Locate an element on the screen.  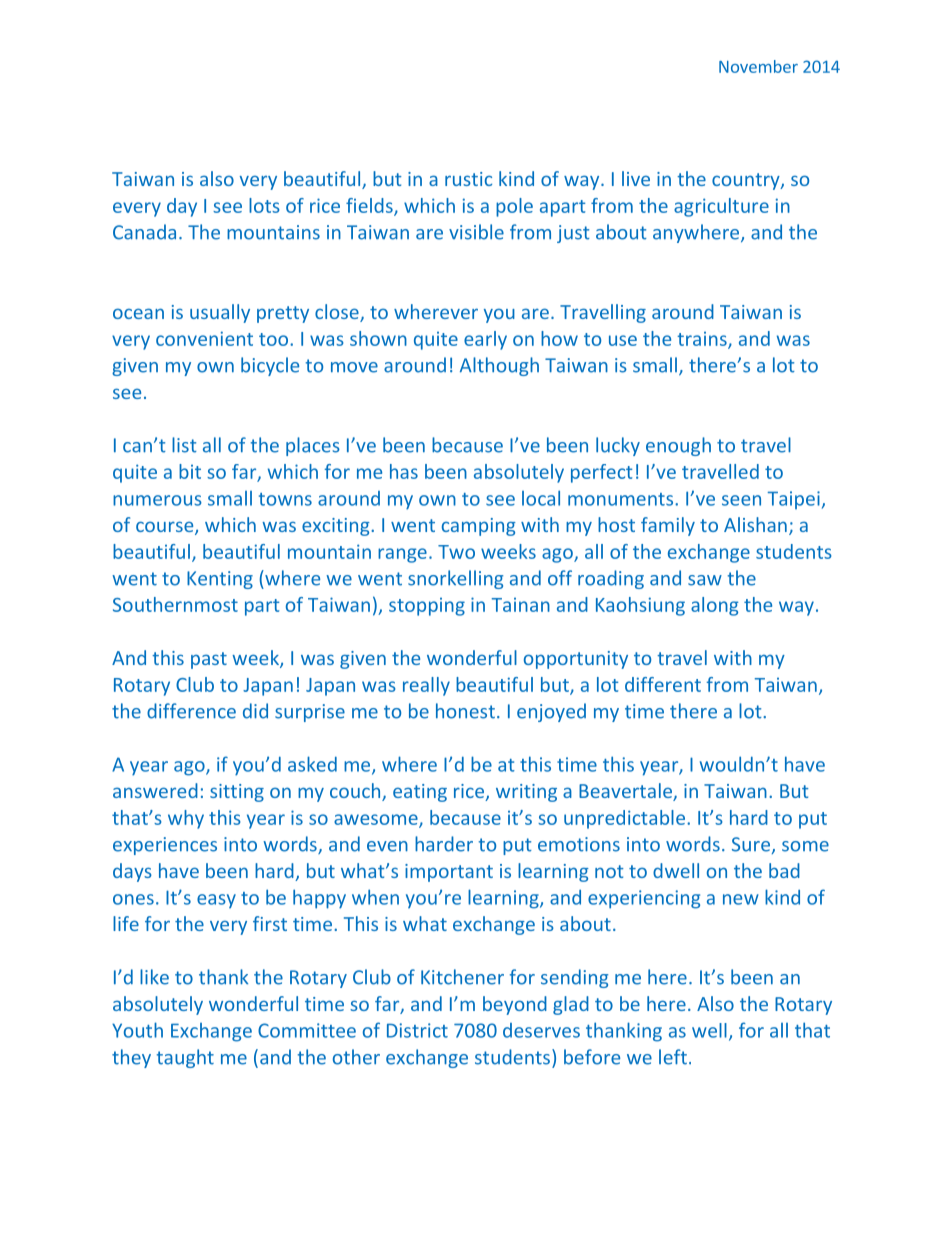
November is located at coordinates (758, 66).
